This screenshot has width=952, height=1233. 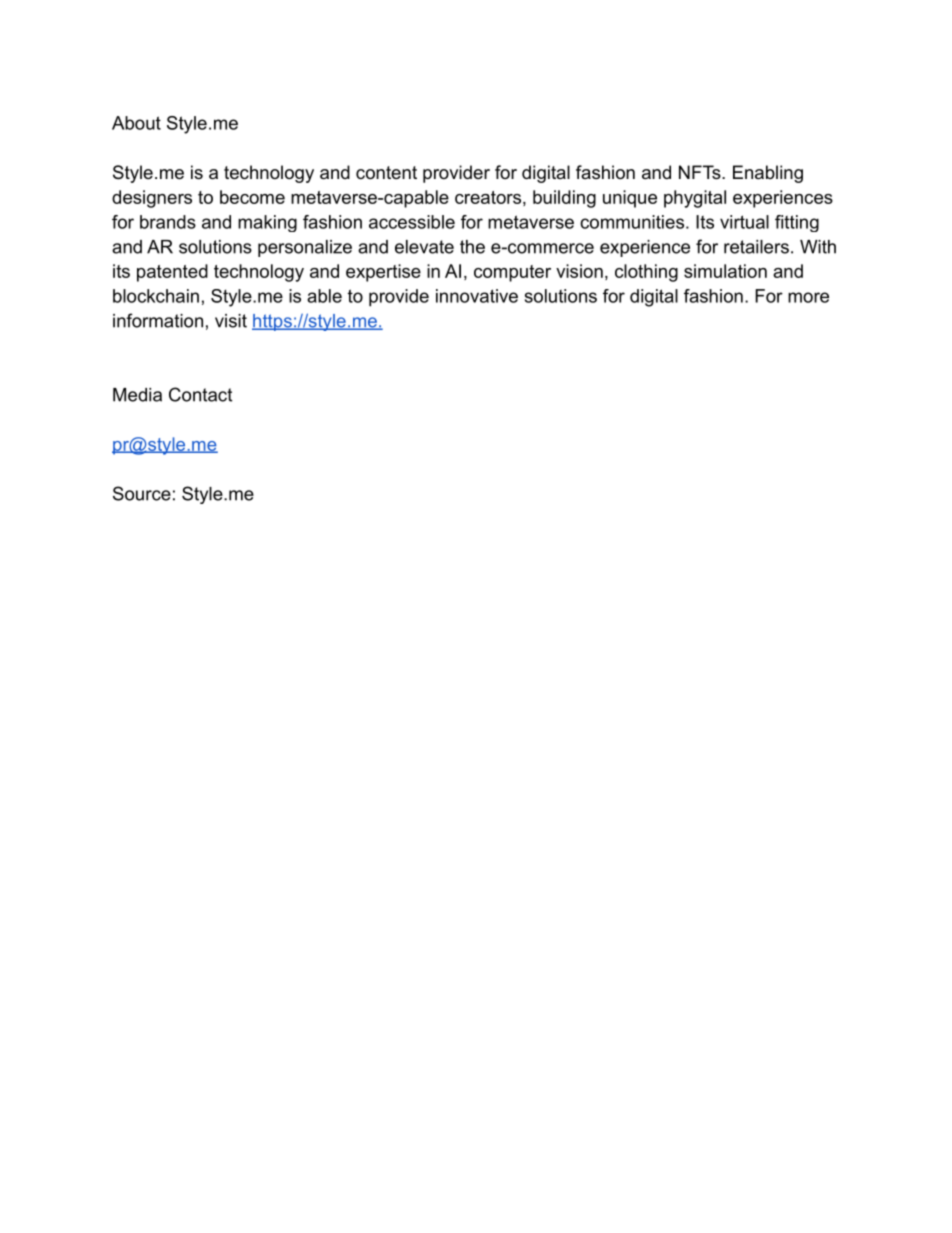 What do you see at coordinates (142, 493) in the screenshot?
I see `Source` at bounding box center [142, 493].
